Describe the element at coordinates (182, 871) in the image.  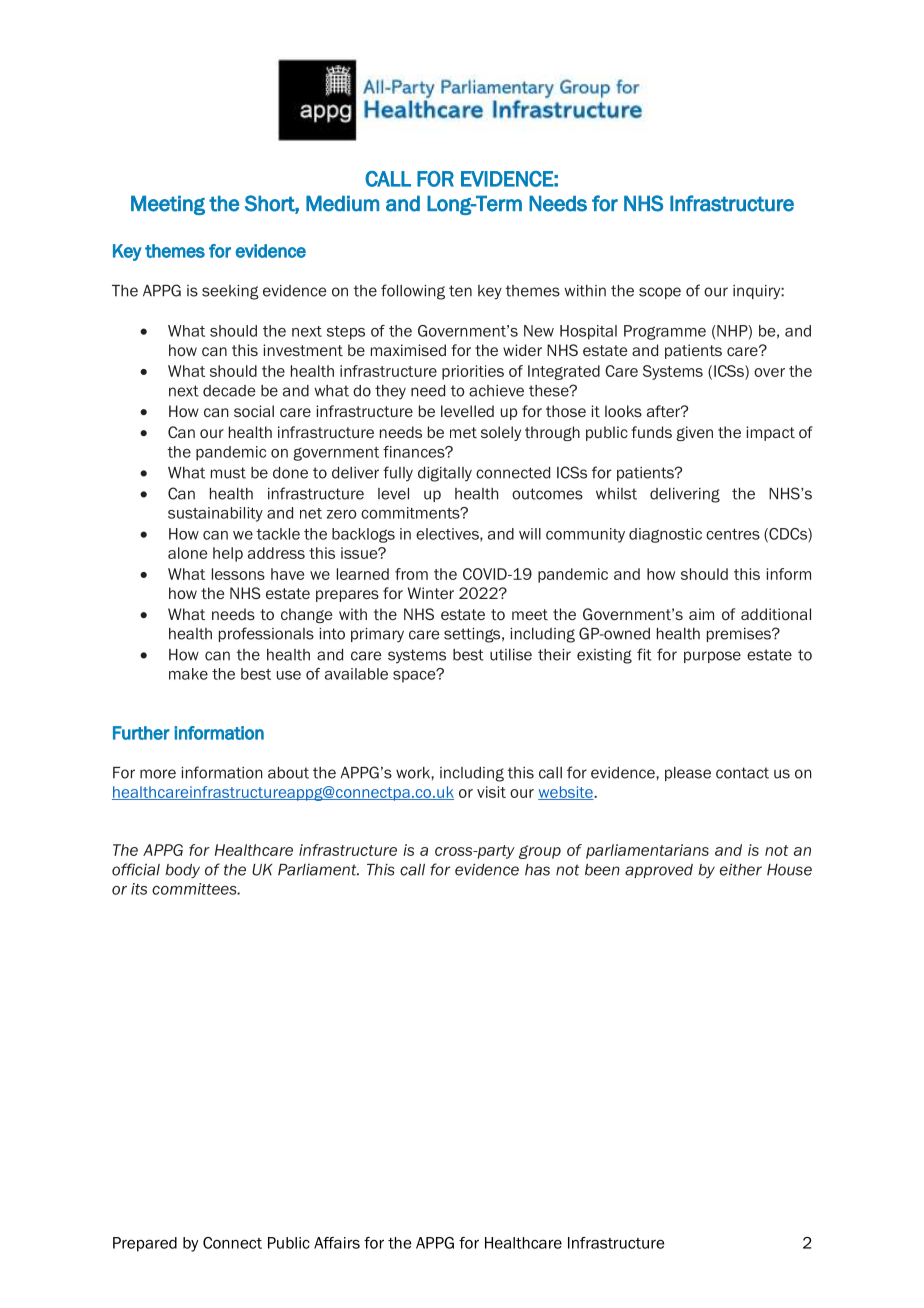
I see `body` at that location.
